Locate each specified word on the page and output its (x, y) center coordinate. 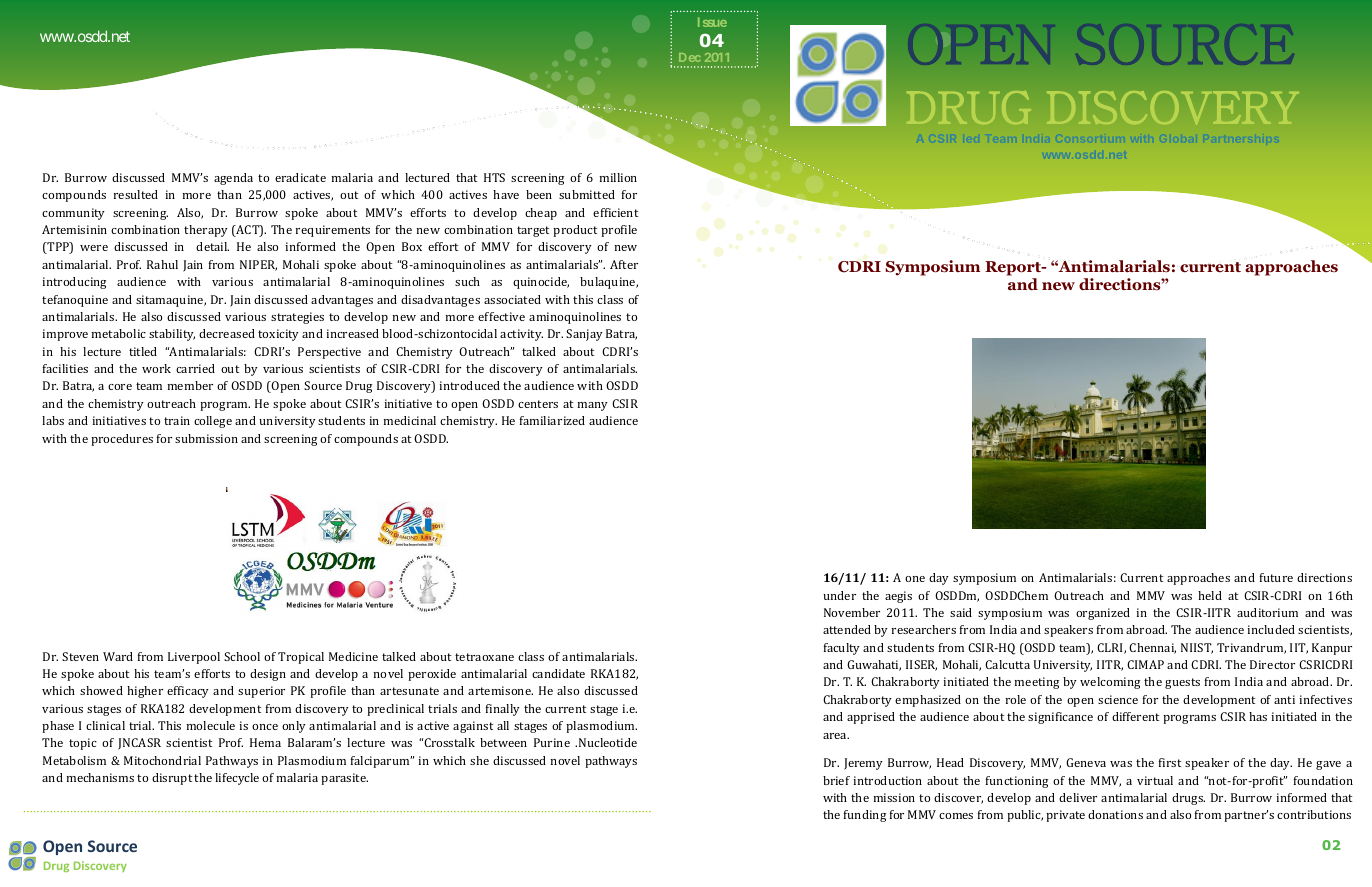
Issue (712, 22)
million (618, 177)
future (1276, 577)
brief (836, 780)
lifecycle (237, 779)
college (213, 422)
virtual (1155, 780)
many (593, 406)
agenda (233, 179)
